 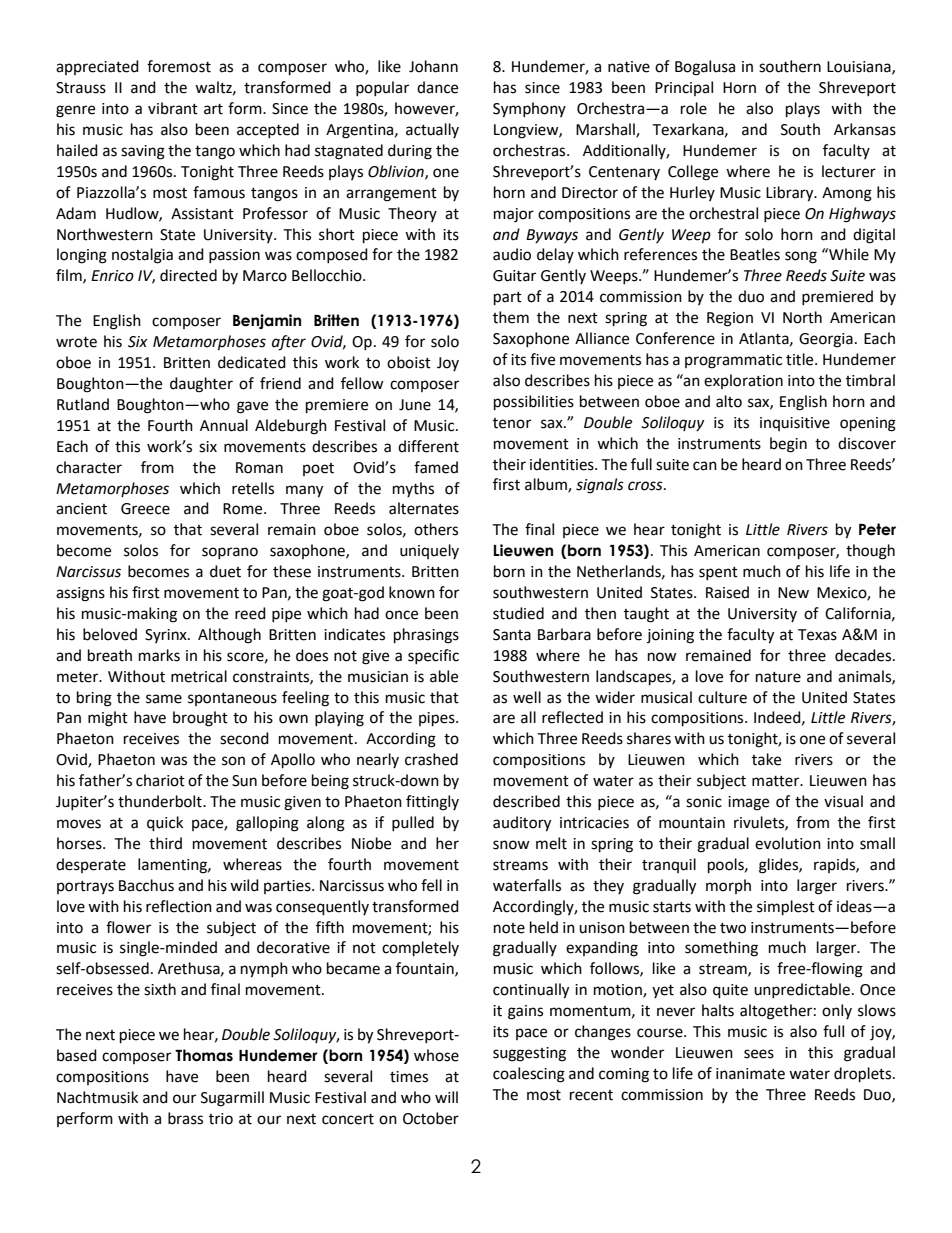 I want to click on brass, so click(x=185, y=1118).
